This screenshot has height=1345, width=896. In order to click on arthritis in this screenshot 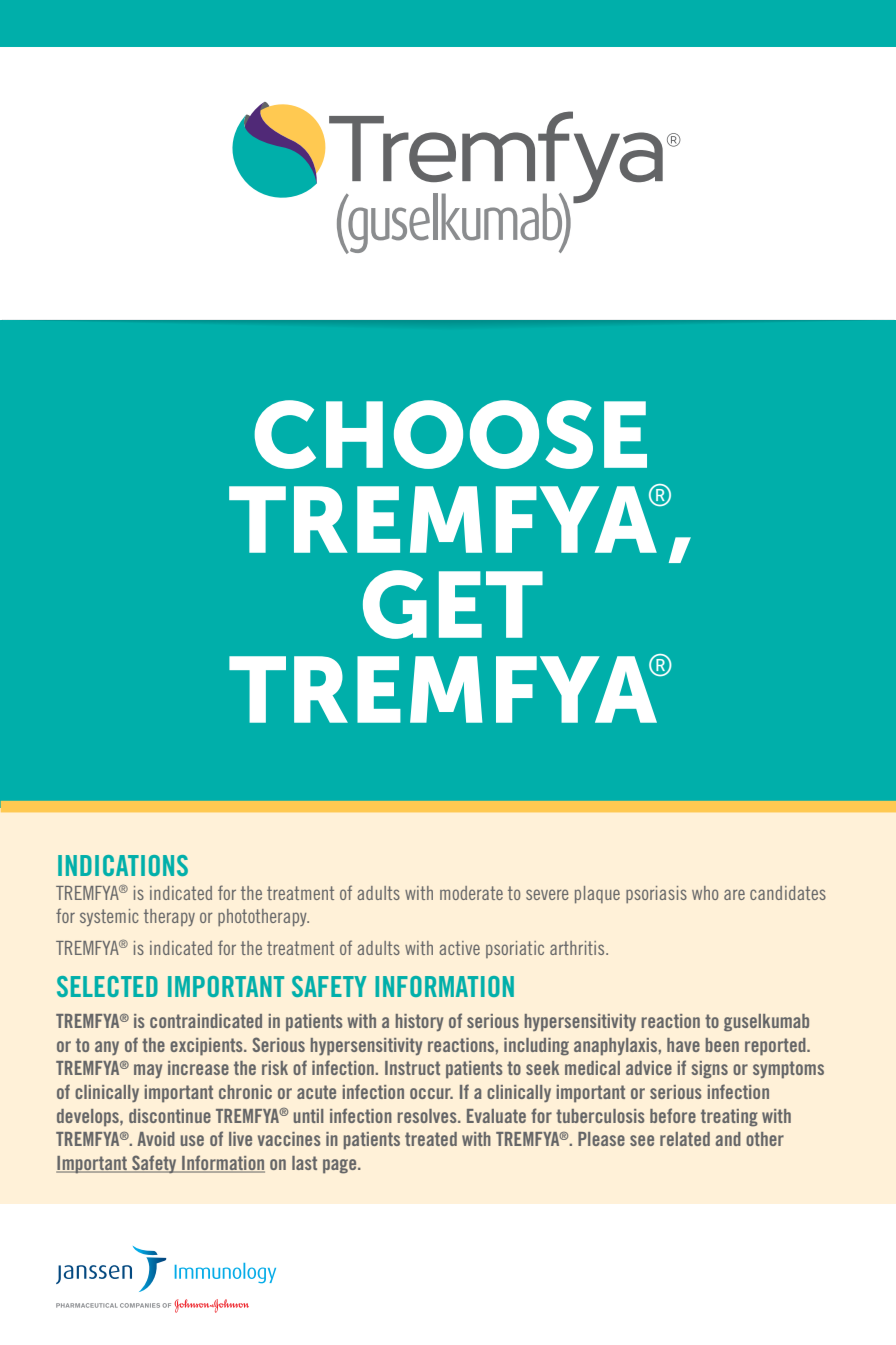, I will do `click(578, 948)`.
